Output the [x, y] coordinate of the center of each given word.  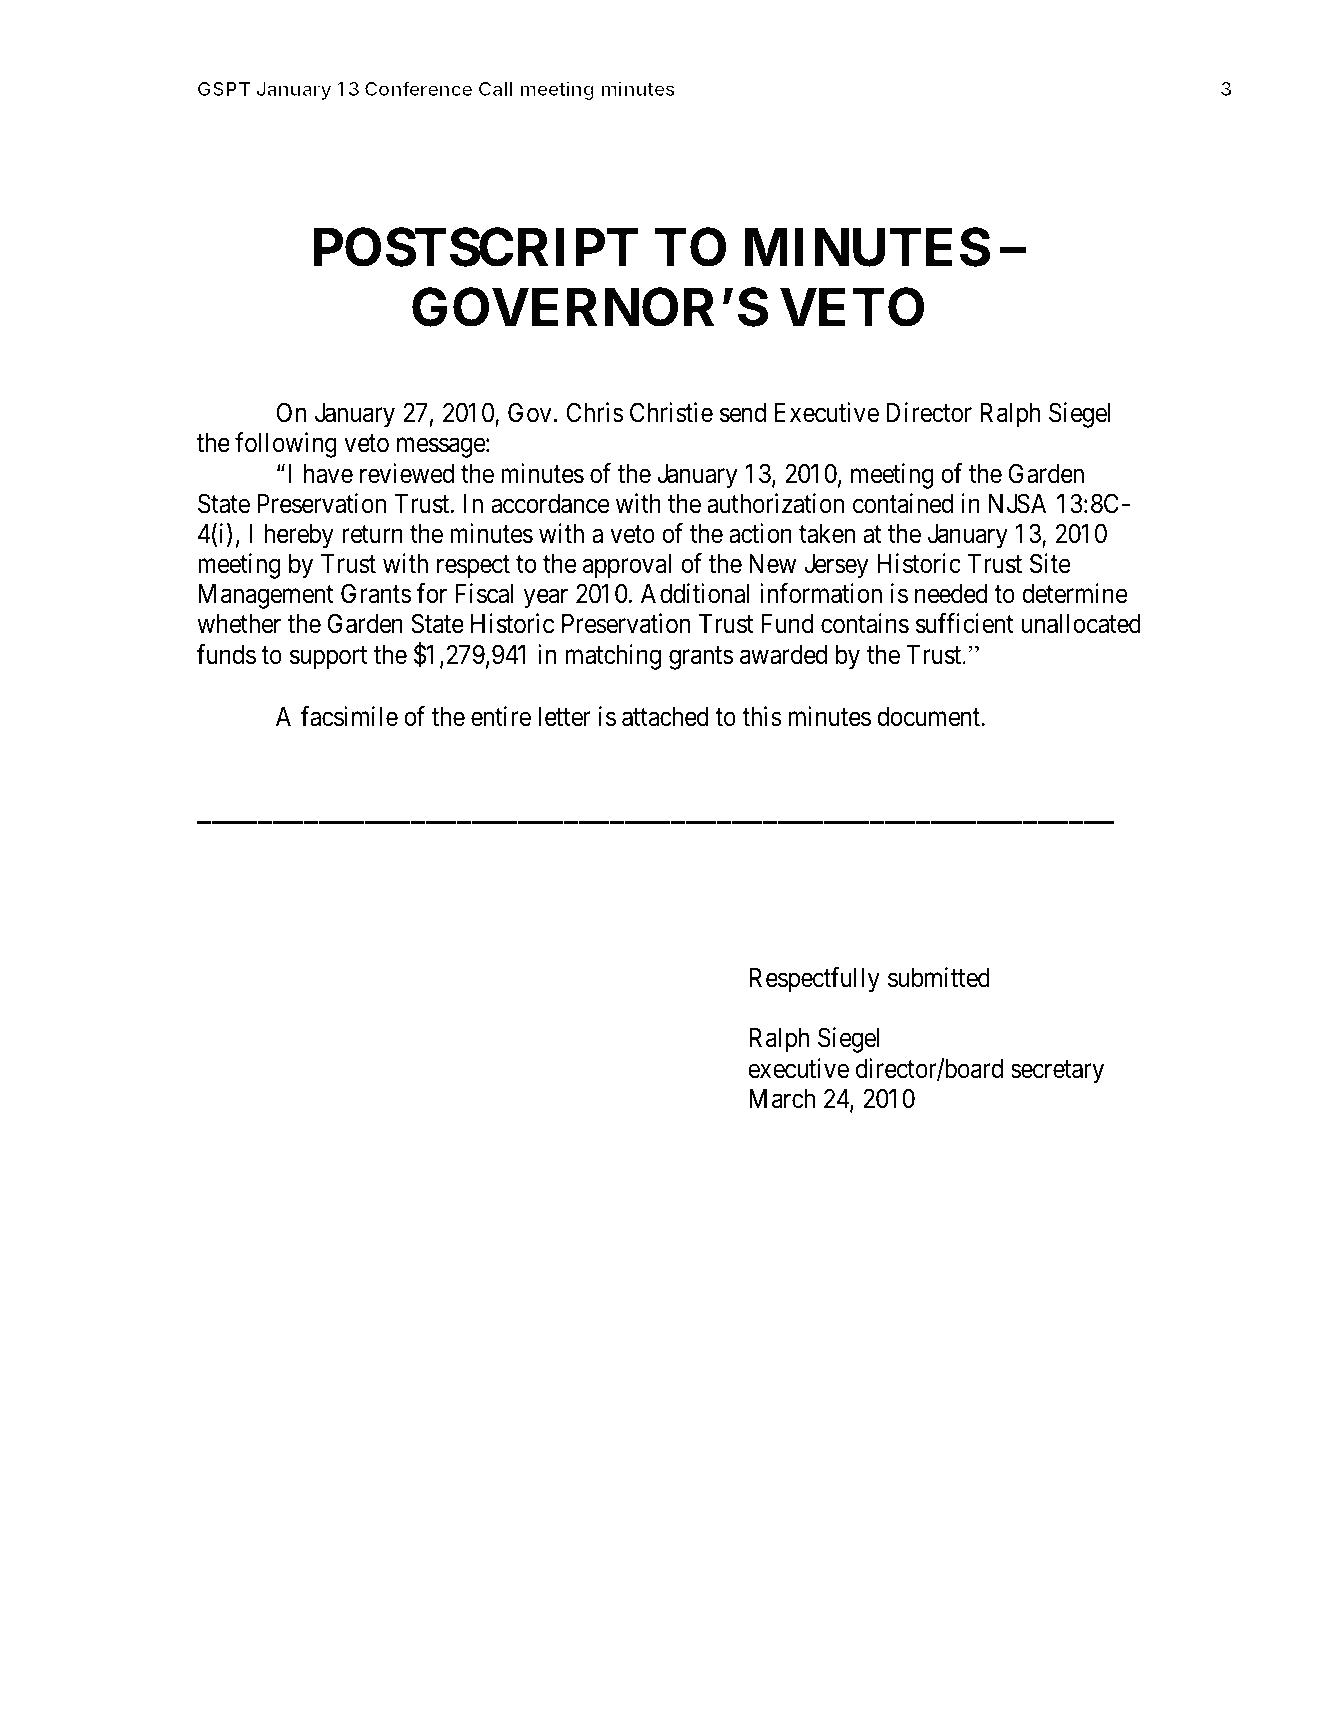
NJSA [1017, 503]
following [286, 445]
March [782, 1099]
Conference [418, 88]
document [929, 717]
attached [665, 717]
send [743, 413]
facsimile [349, 716]
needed [951, 594]
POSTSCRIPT [476, 247]
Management [266, 596]
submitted [939, 977]
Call [495, 88]
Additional [695, 593]
